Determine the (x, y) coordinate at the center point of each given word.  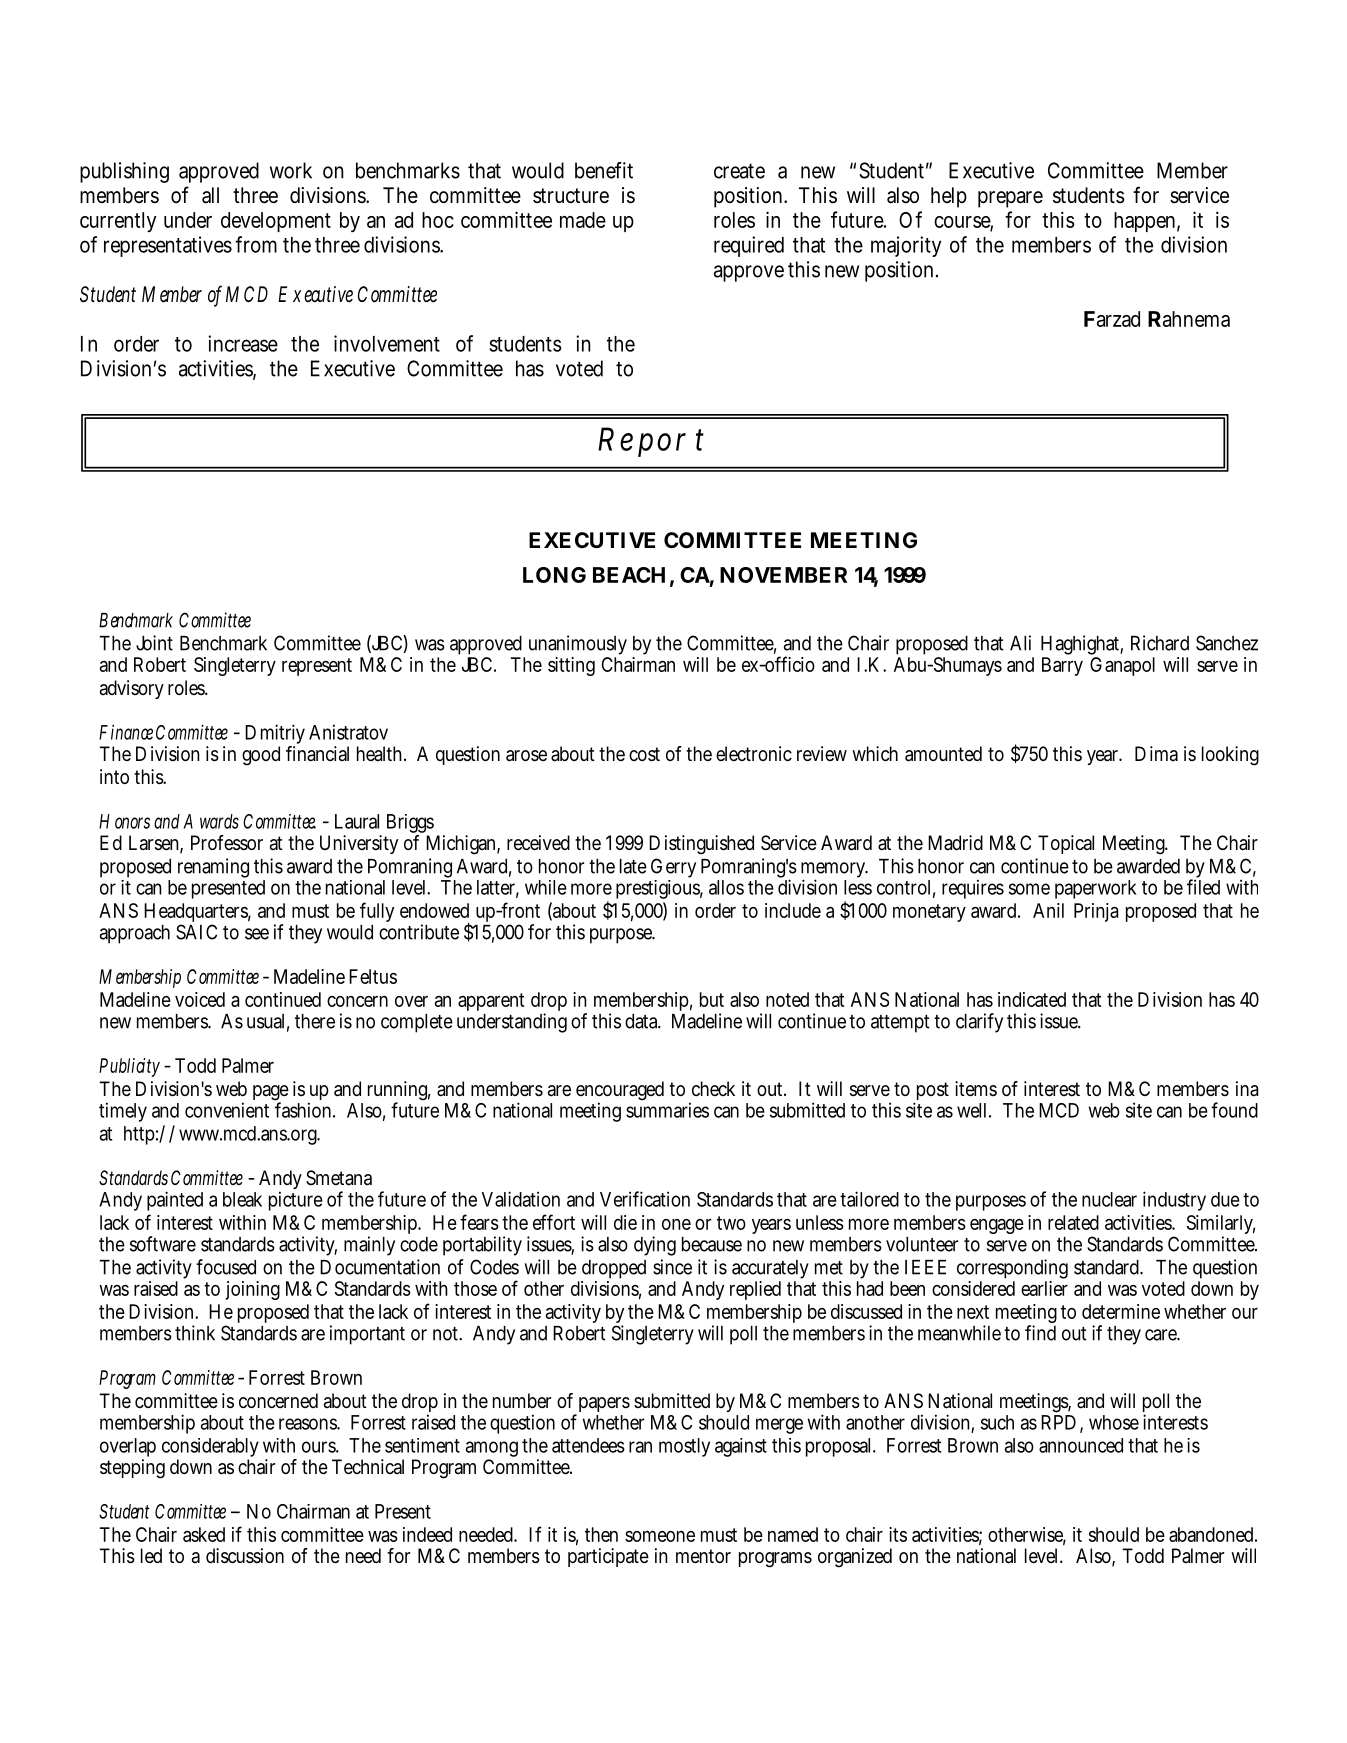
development (276, 222)
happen (1147, 222)
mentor (703, 1556)
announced (1081, 1445)
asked (204, 1534)
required (749, 246)
